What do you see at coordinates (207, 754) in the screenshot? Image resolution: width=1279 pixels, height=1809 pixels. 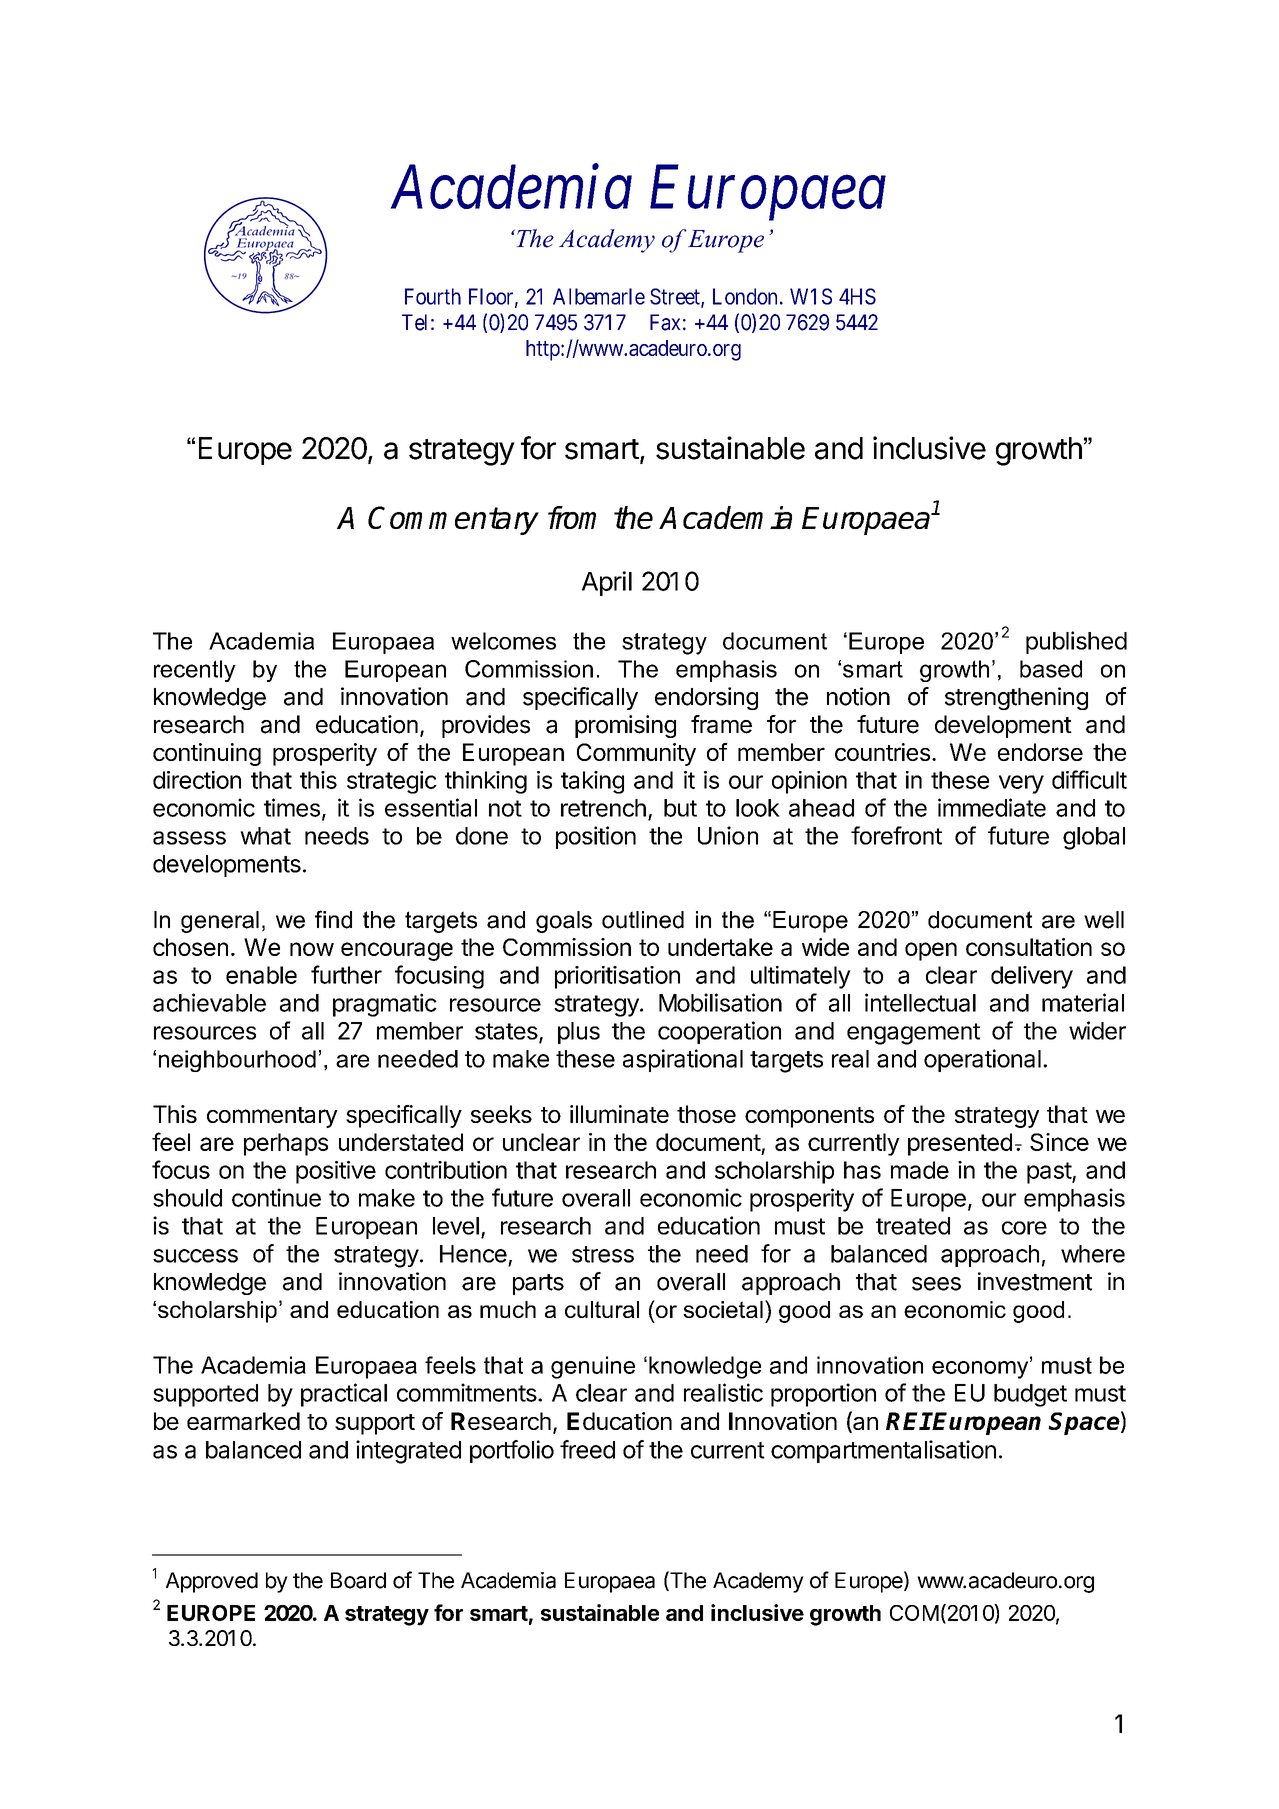 I see `continuing` at bounding box center [207, 754].
